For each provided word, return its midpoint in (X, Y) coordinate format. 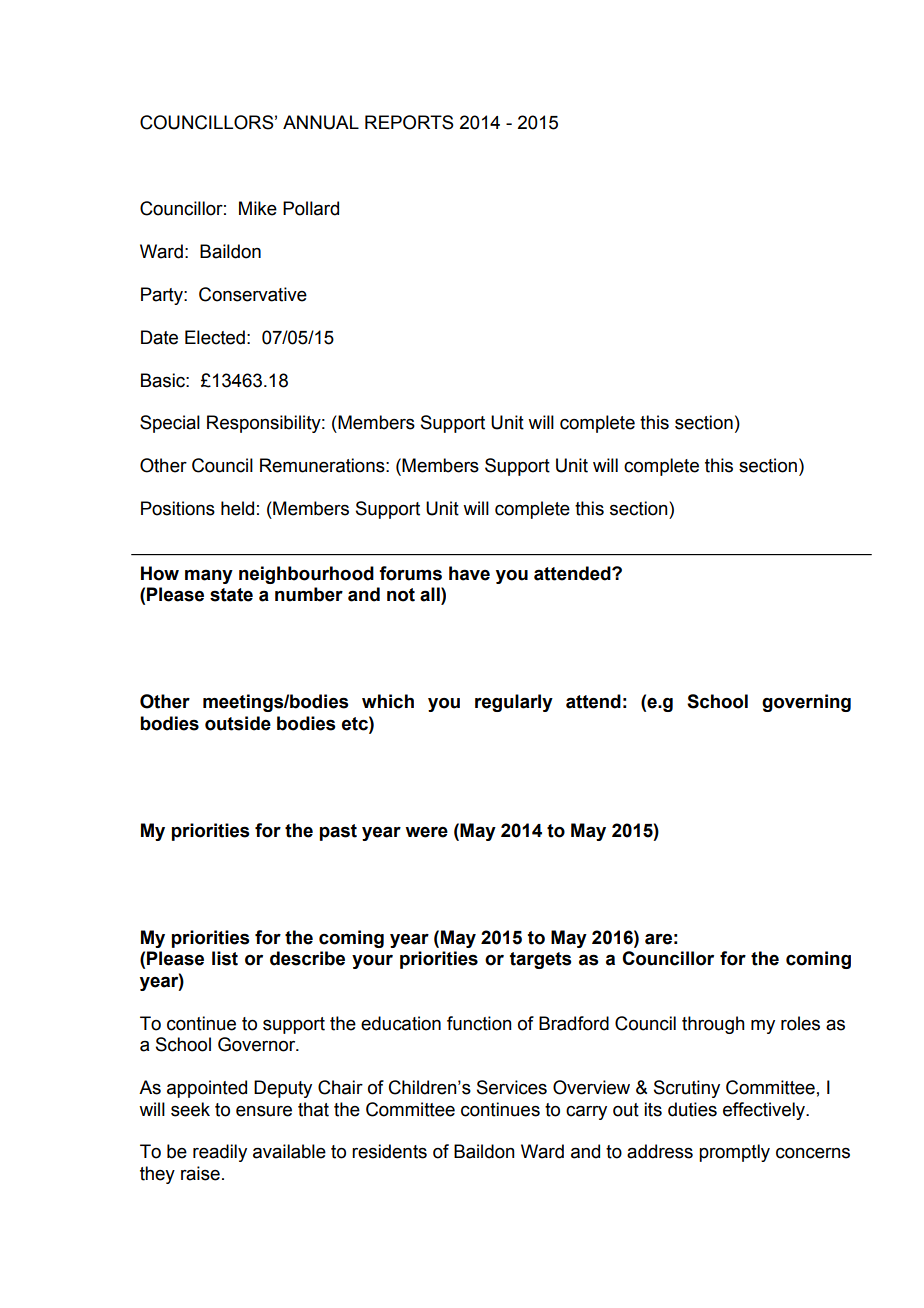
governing (806, 703)
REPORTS (409, 122)
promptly (734, 1153)
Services (512, 1087)
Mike (258, 208)
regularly (514, 703)
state (231, 595)
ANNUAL (321, 122)
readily (220, 1153)
